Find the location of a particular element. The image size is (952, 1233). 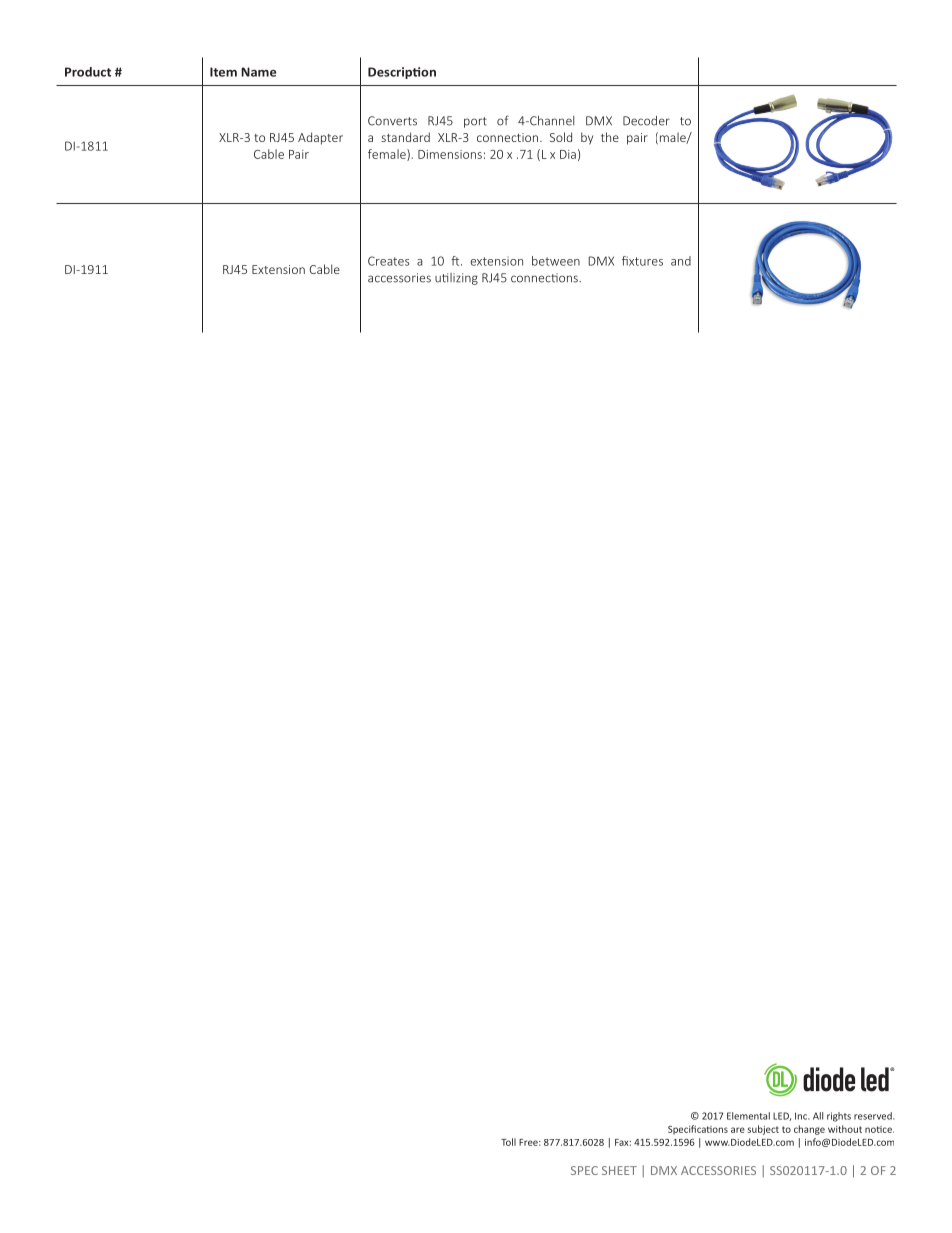

Item is located at coordinates (223, 72).
